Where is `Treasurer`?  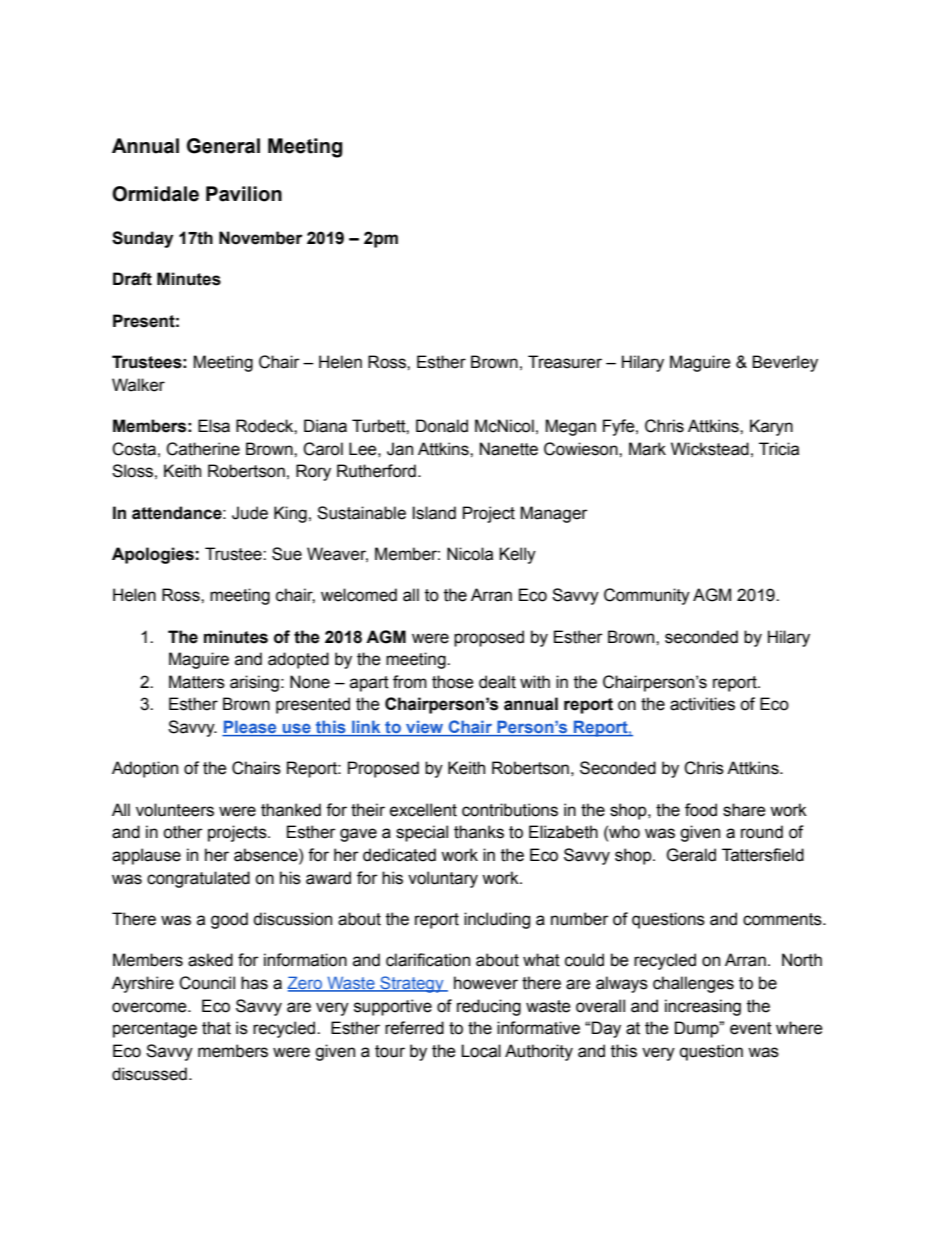
Treasurer is located at coordinates (565, 362).
